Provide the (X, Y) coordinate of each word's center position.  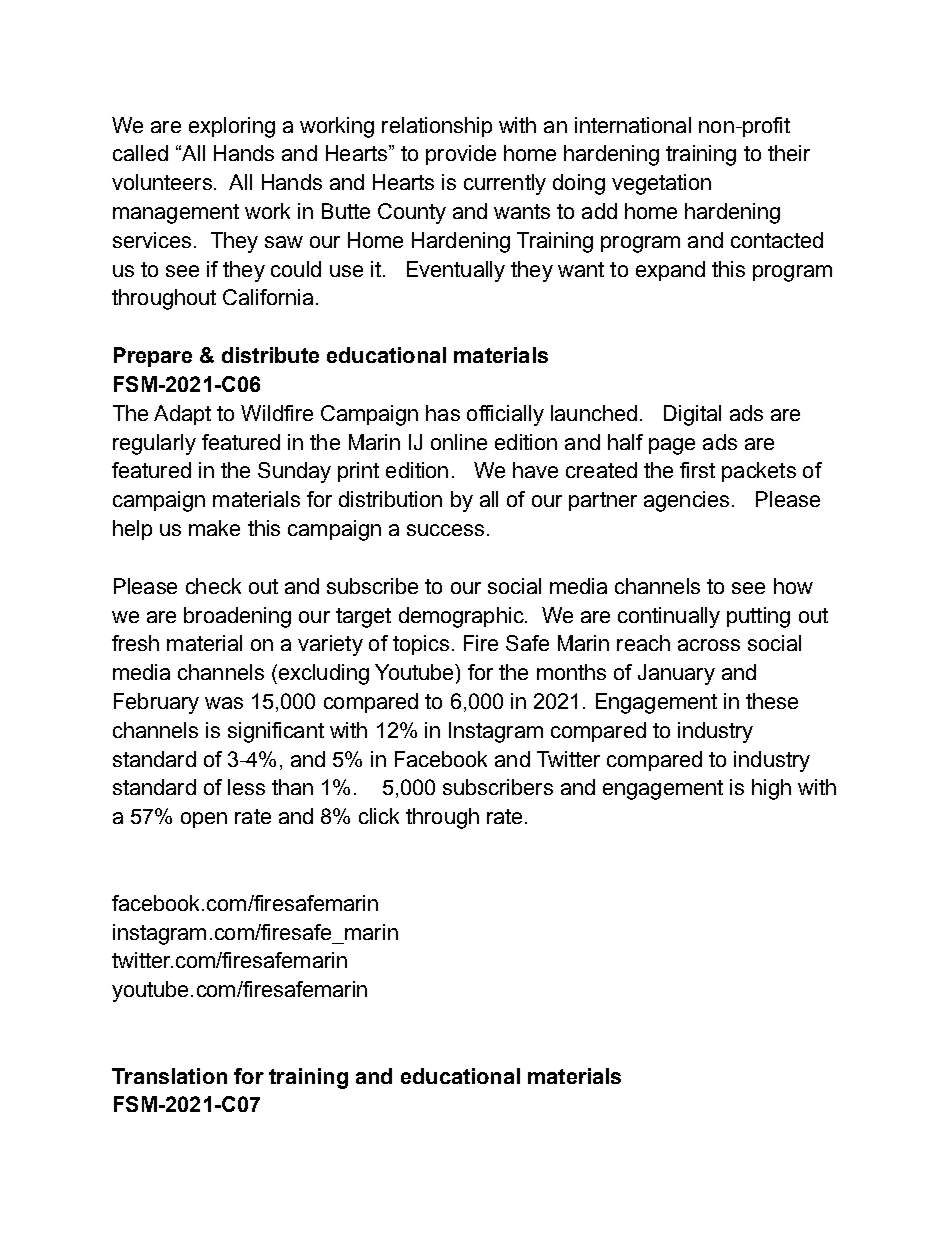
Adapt (182, 415)
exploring (232, 127)
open (204, 820)
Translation (169, 1076)
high (771, 789)
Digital (692, 415)
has (443, 413)
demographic (462, 617)
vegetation (661, 184)
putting (758, 617)
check (213, 586)
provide (461, 155)
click (379, 816)
